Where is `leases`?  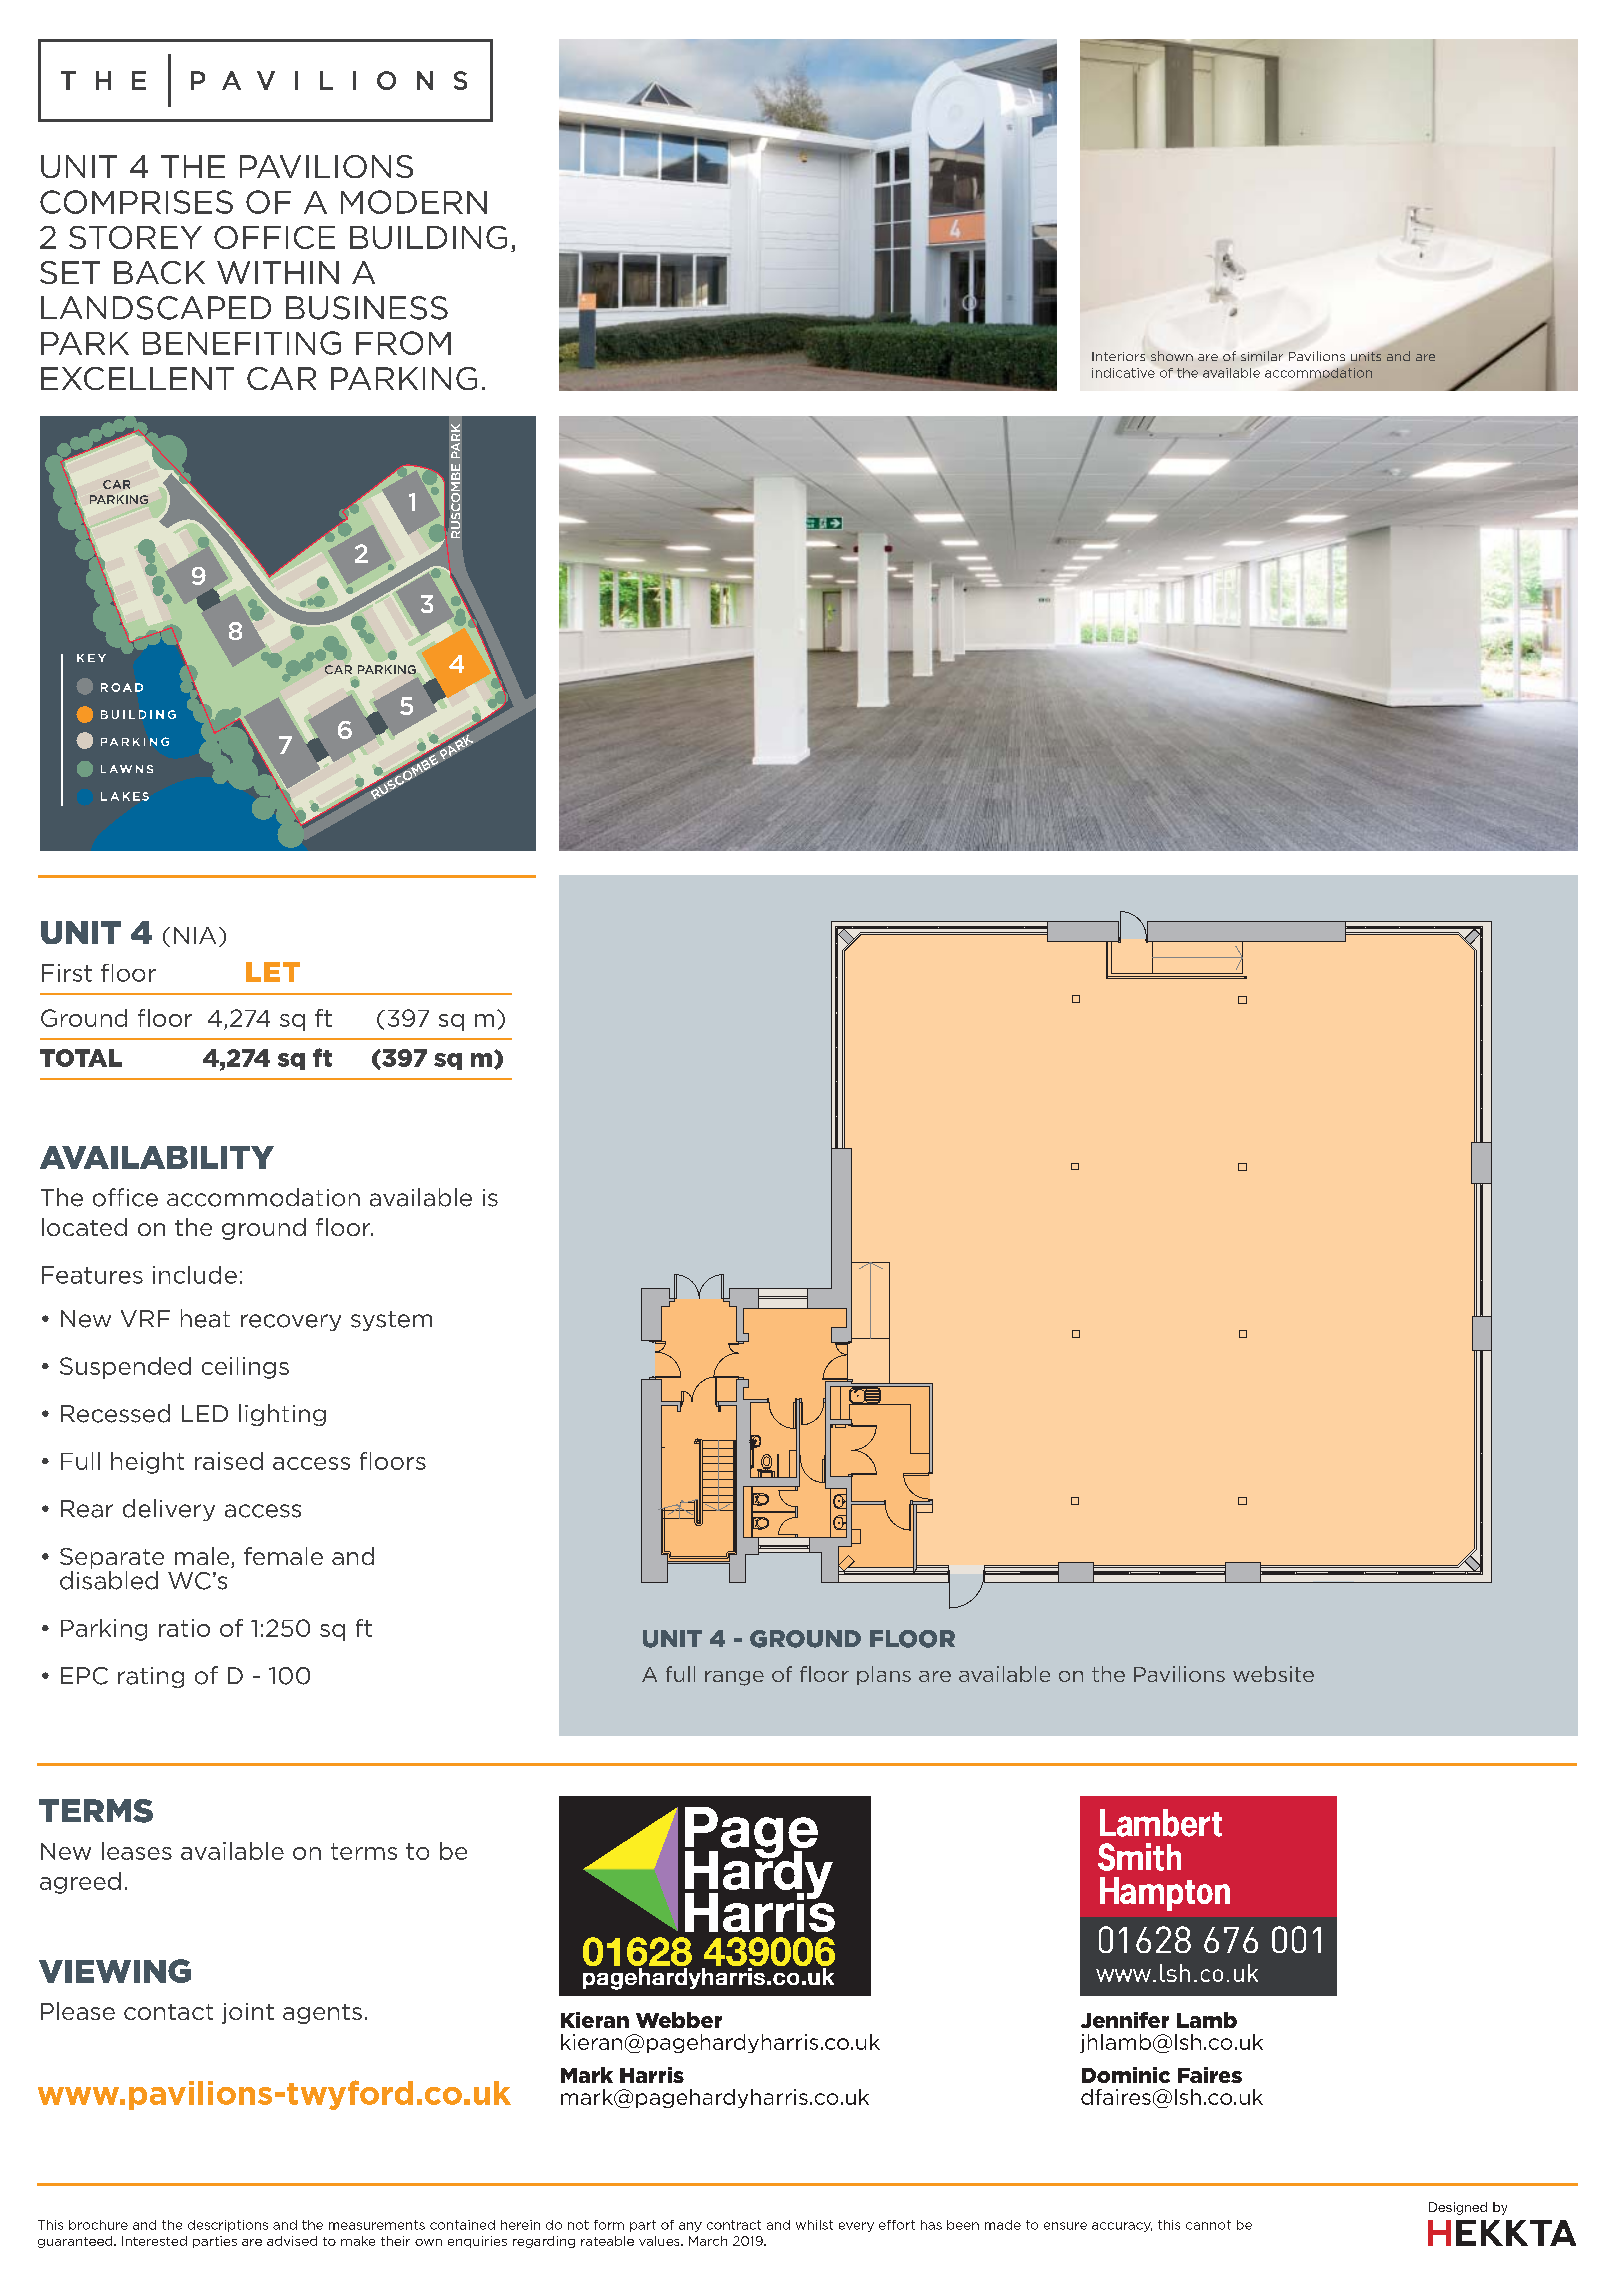
leases is located at coordinates (137, 1851).
